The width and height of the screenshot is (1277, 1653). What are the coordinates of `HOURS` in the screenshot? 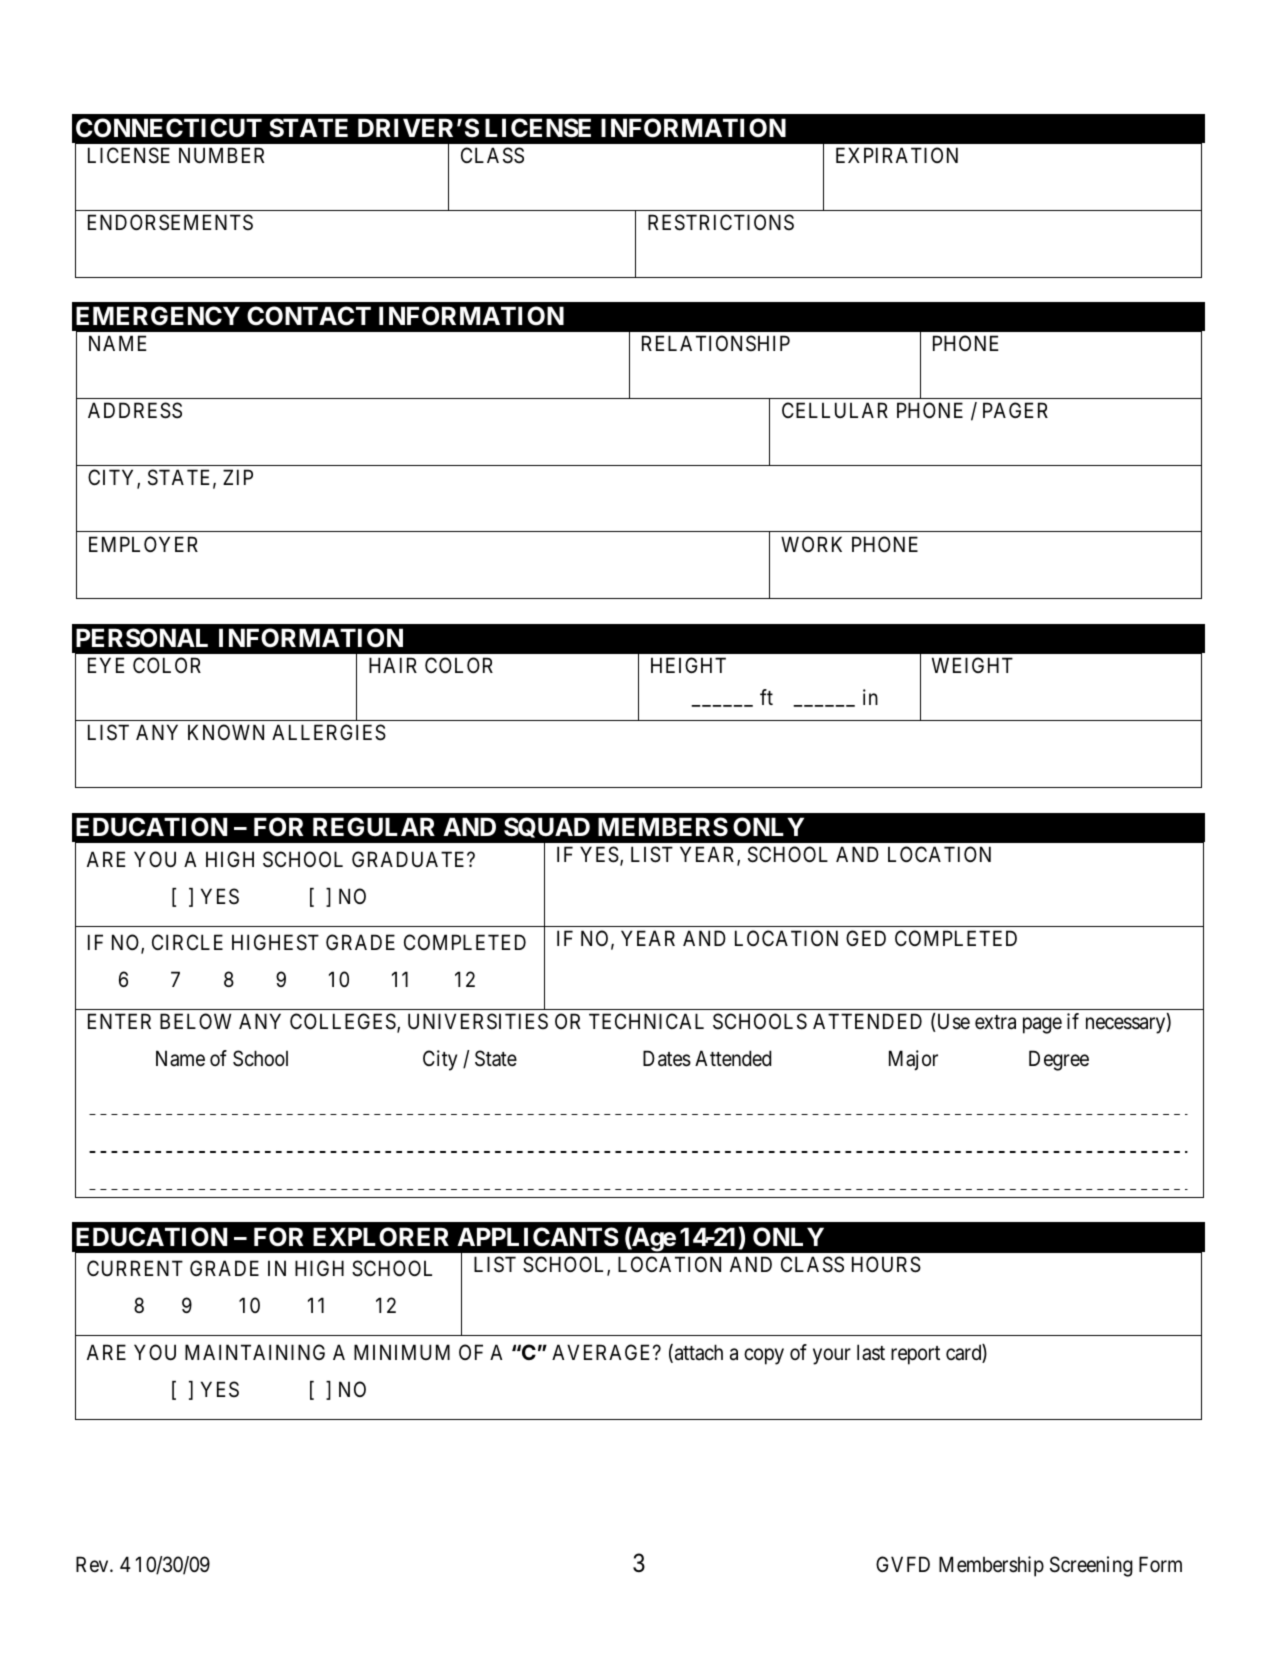 It's located at (886, 1264).
